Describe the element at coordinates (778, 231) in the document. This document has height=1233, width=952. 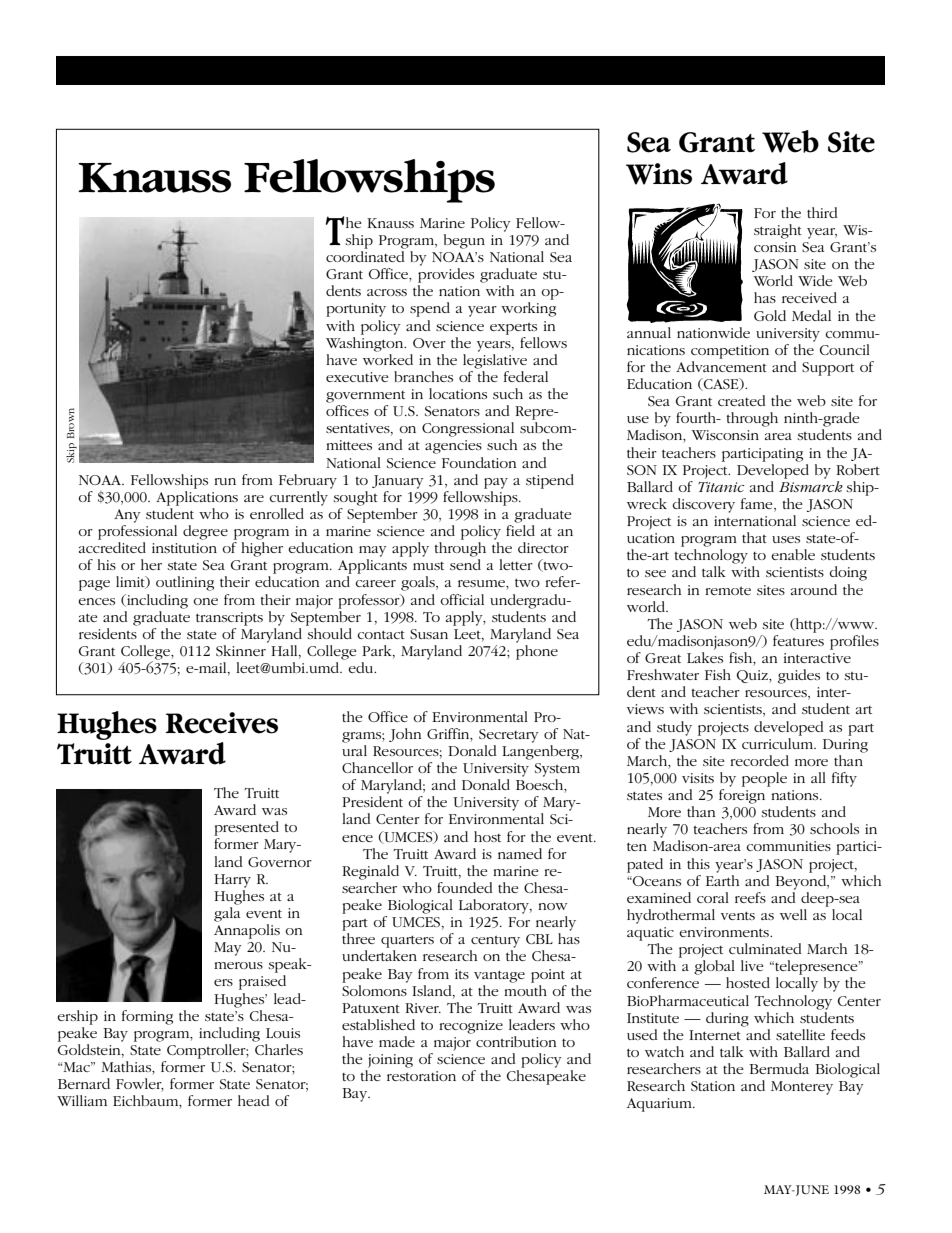
I see `straight` at that location.
